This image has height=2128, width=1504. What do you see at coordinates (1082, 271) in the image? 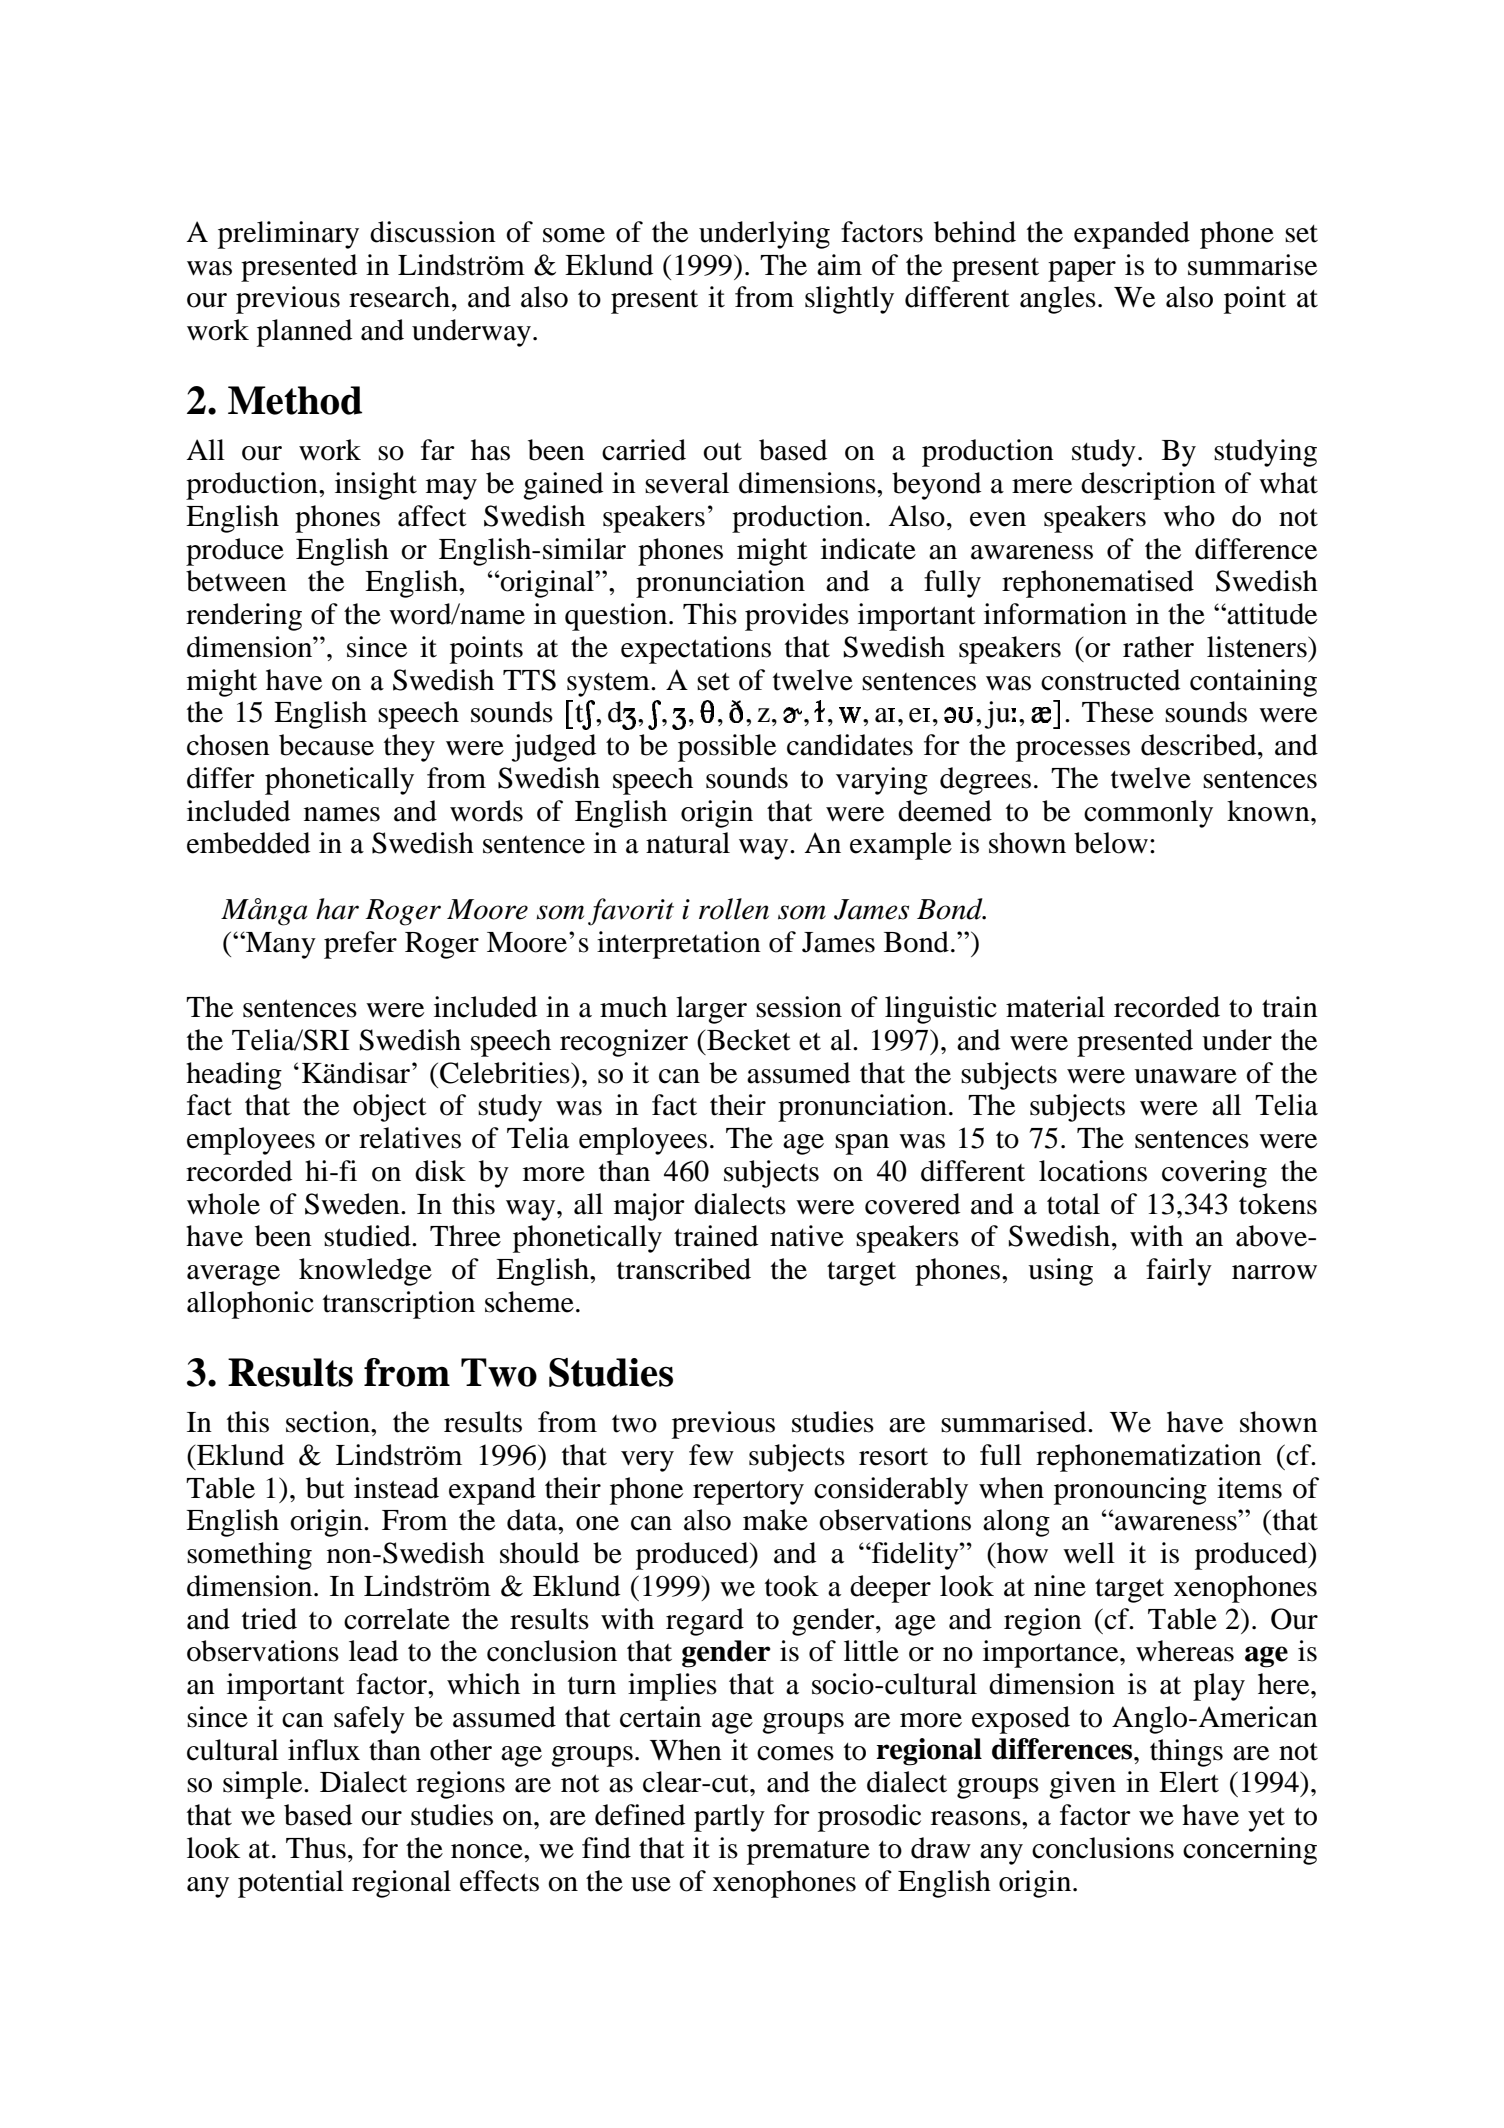
I see `paper` at bounding box center [1082, 271].
